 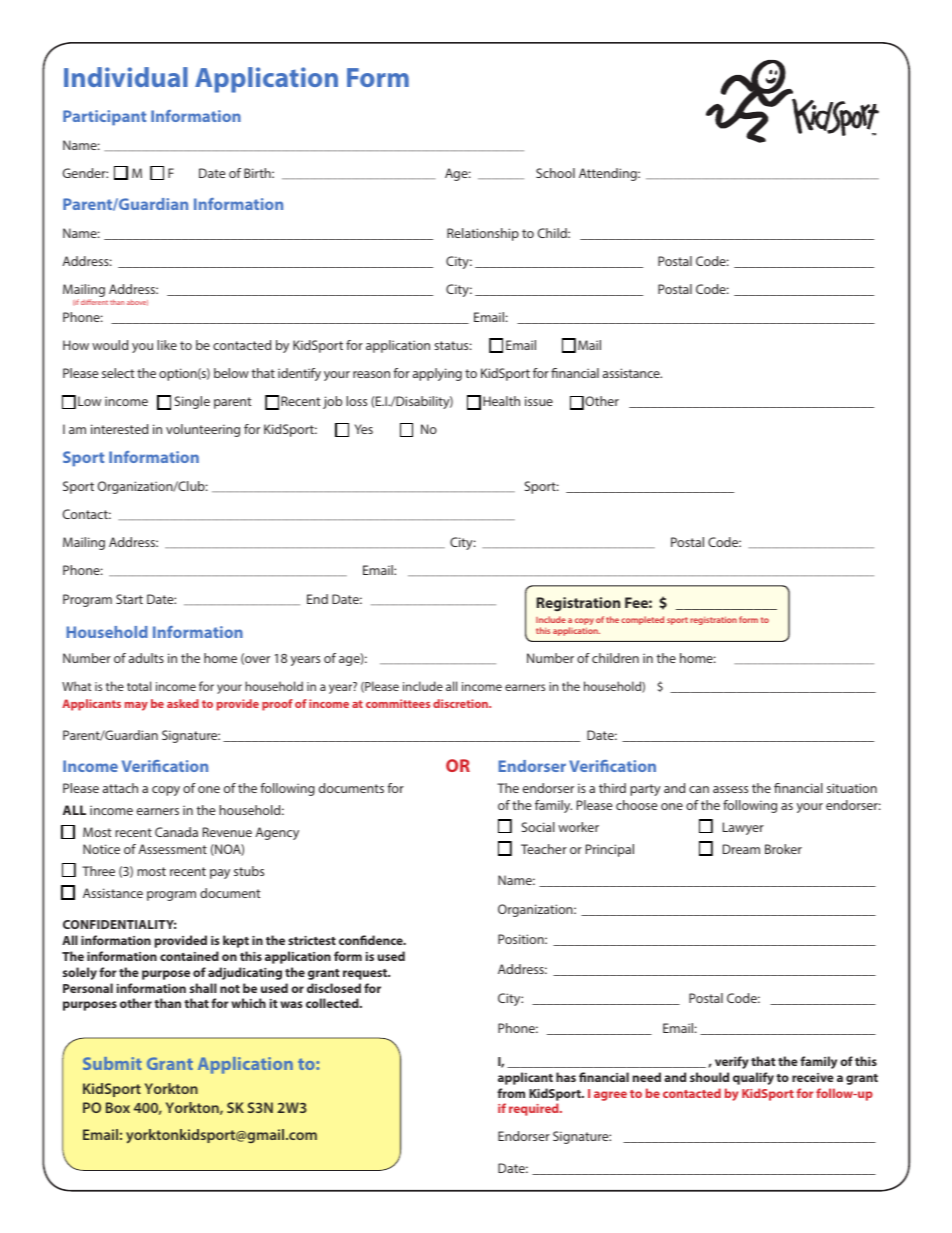 I want to click on from, so click(x=511, y=1093).
